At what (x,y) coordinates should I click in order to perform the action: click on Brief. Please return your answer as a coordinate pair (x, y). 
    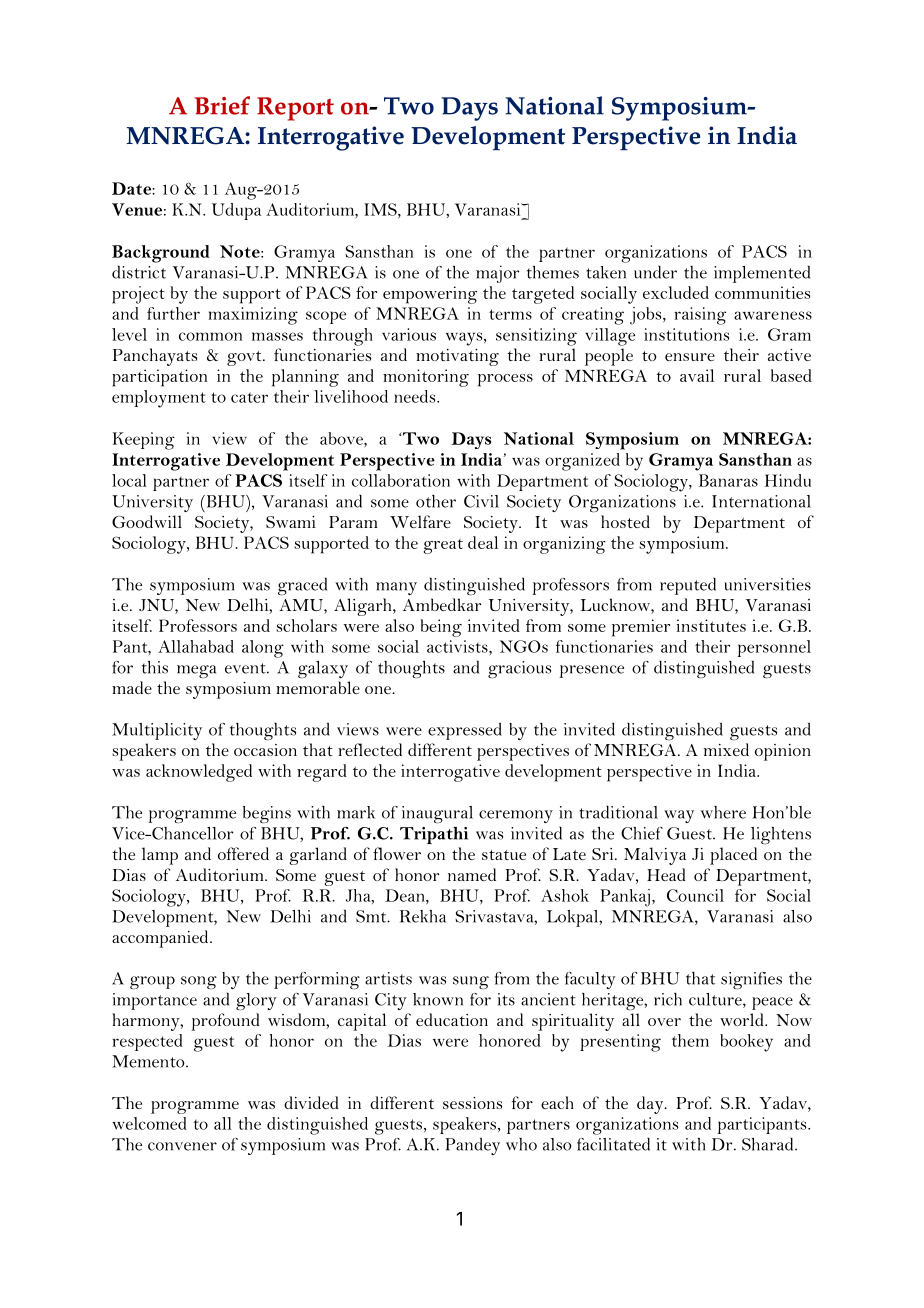
    Looking at the image, I should click on (222, 105).
